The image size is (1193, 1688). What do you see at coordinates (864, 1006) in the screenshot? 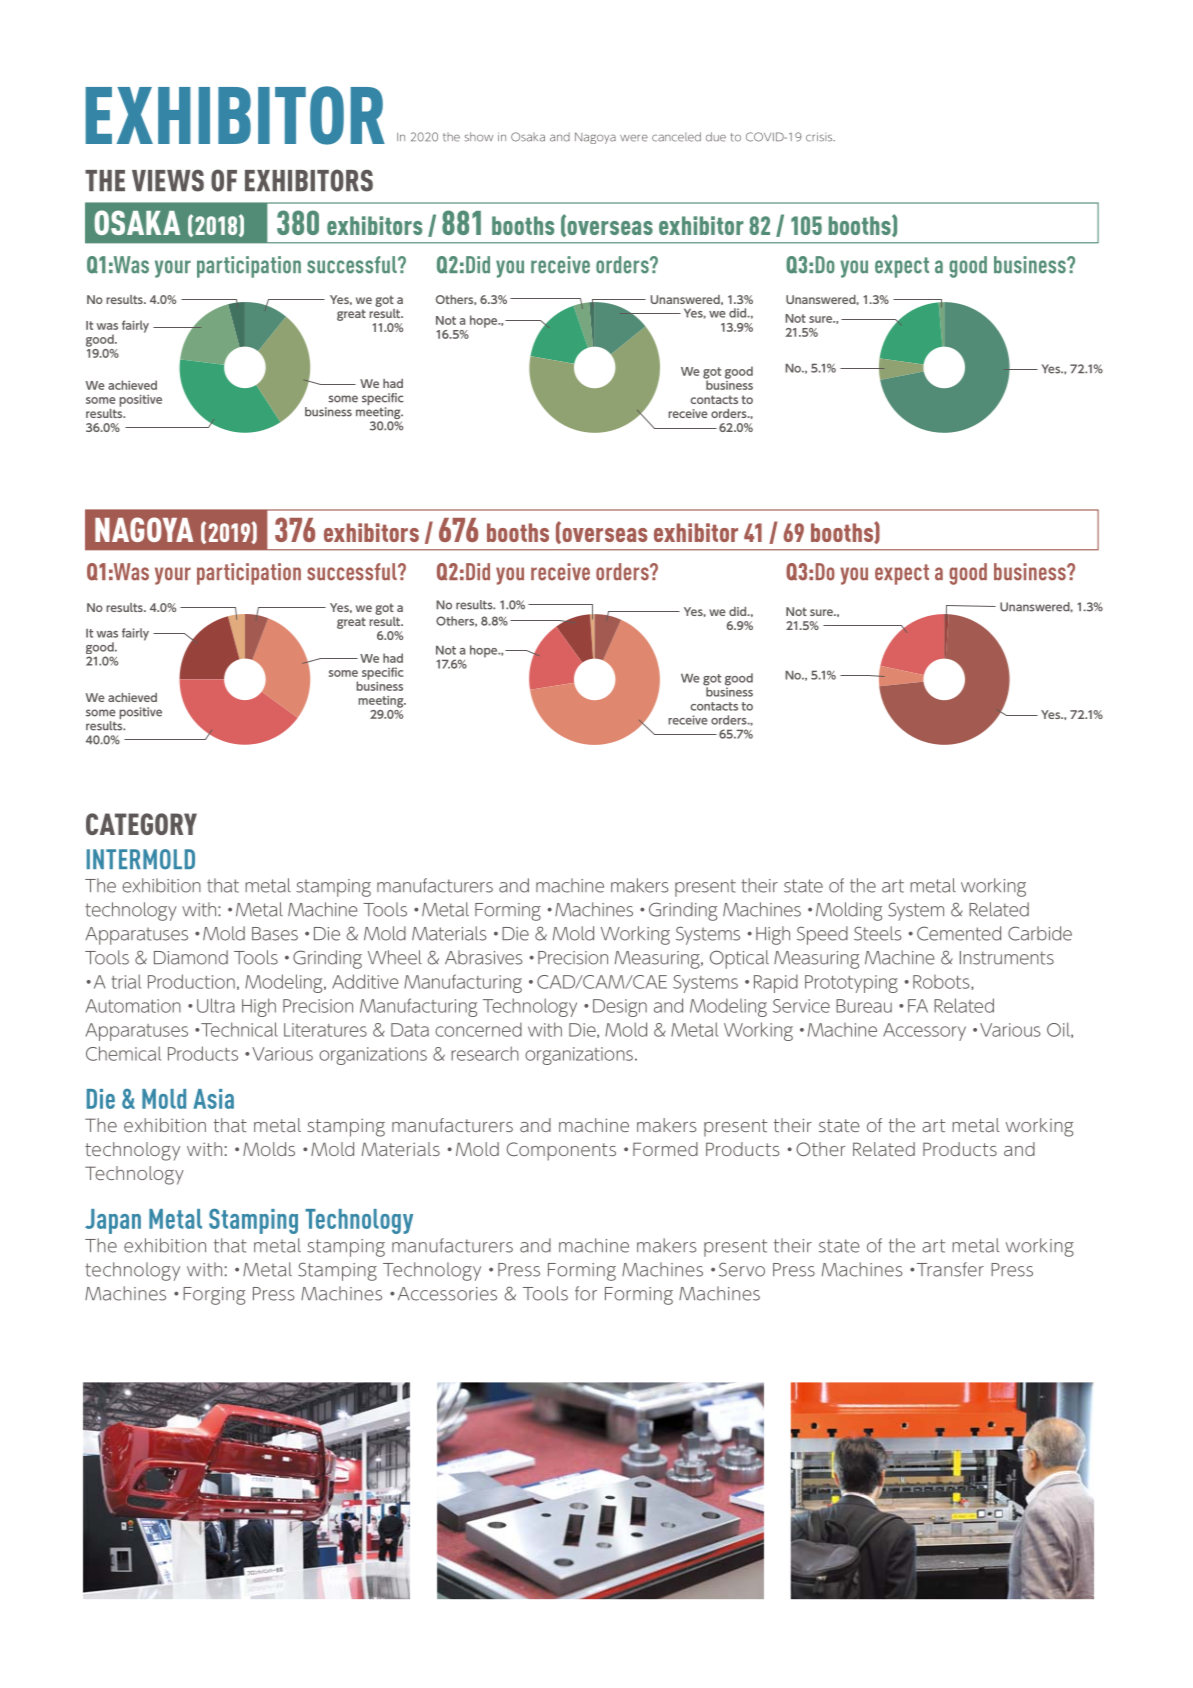
I see `Bureau` at bounding box center [864, 1006].
